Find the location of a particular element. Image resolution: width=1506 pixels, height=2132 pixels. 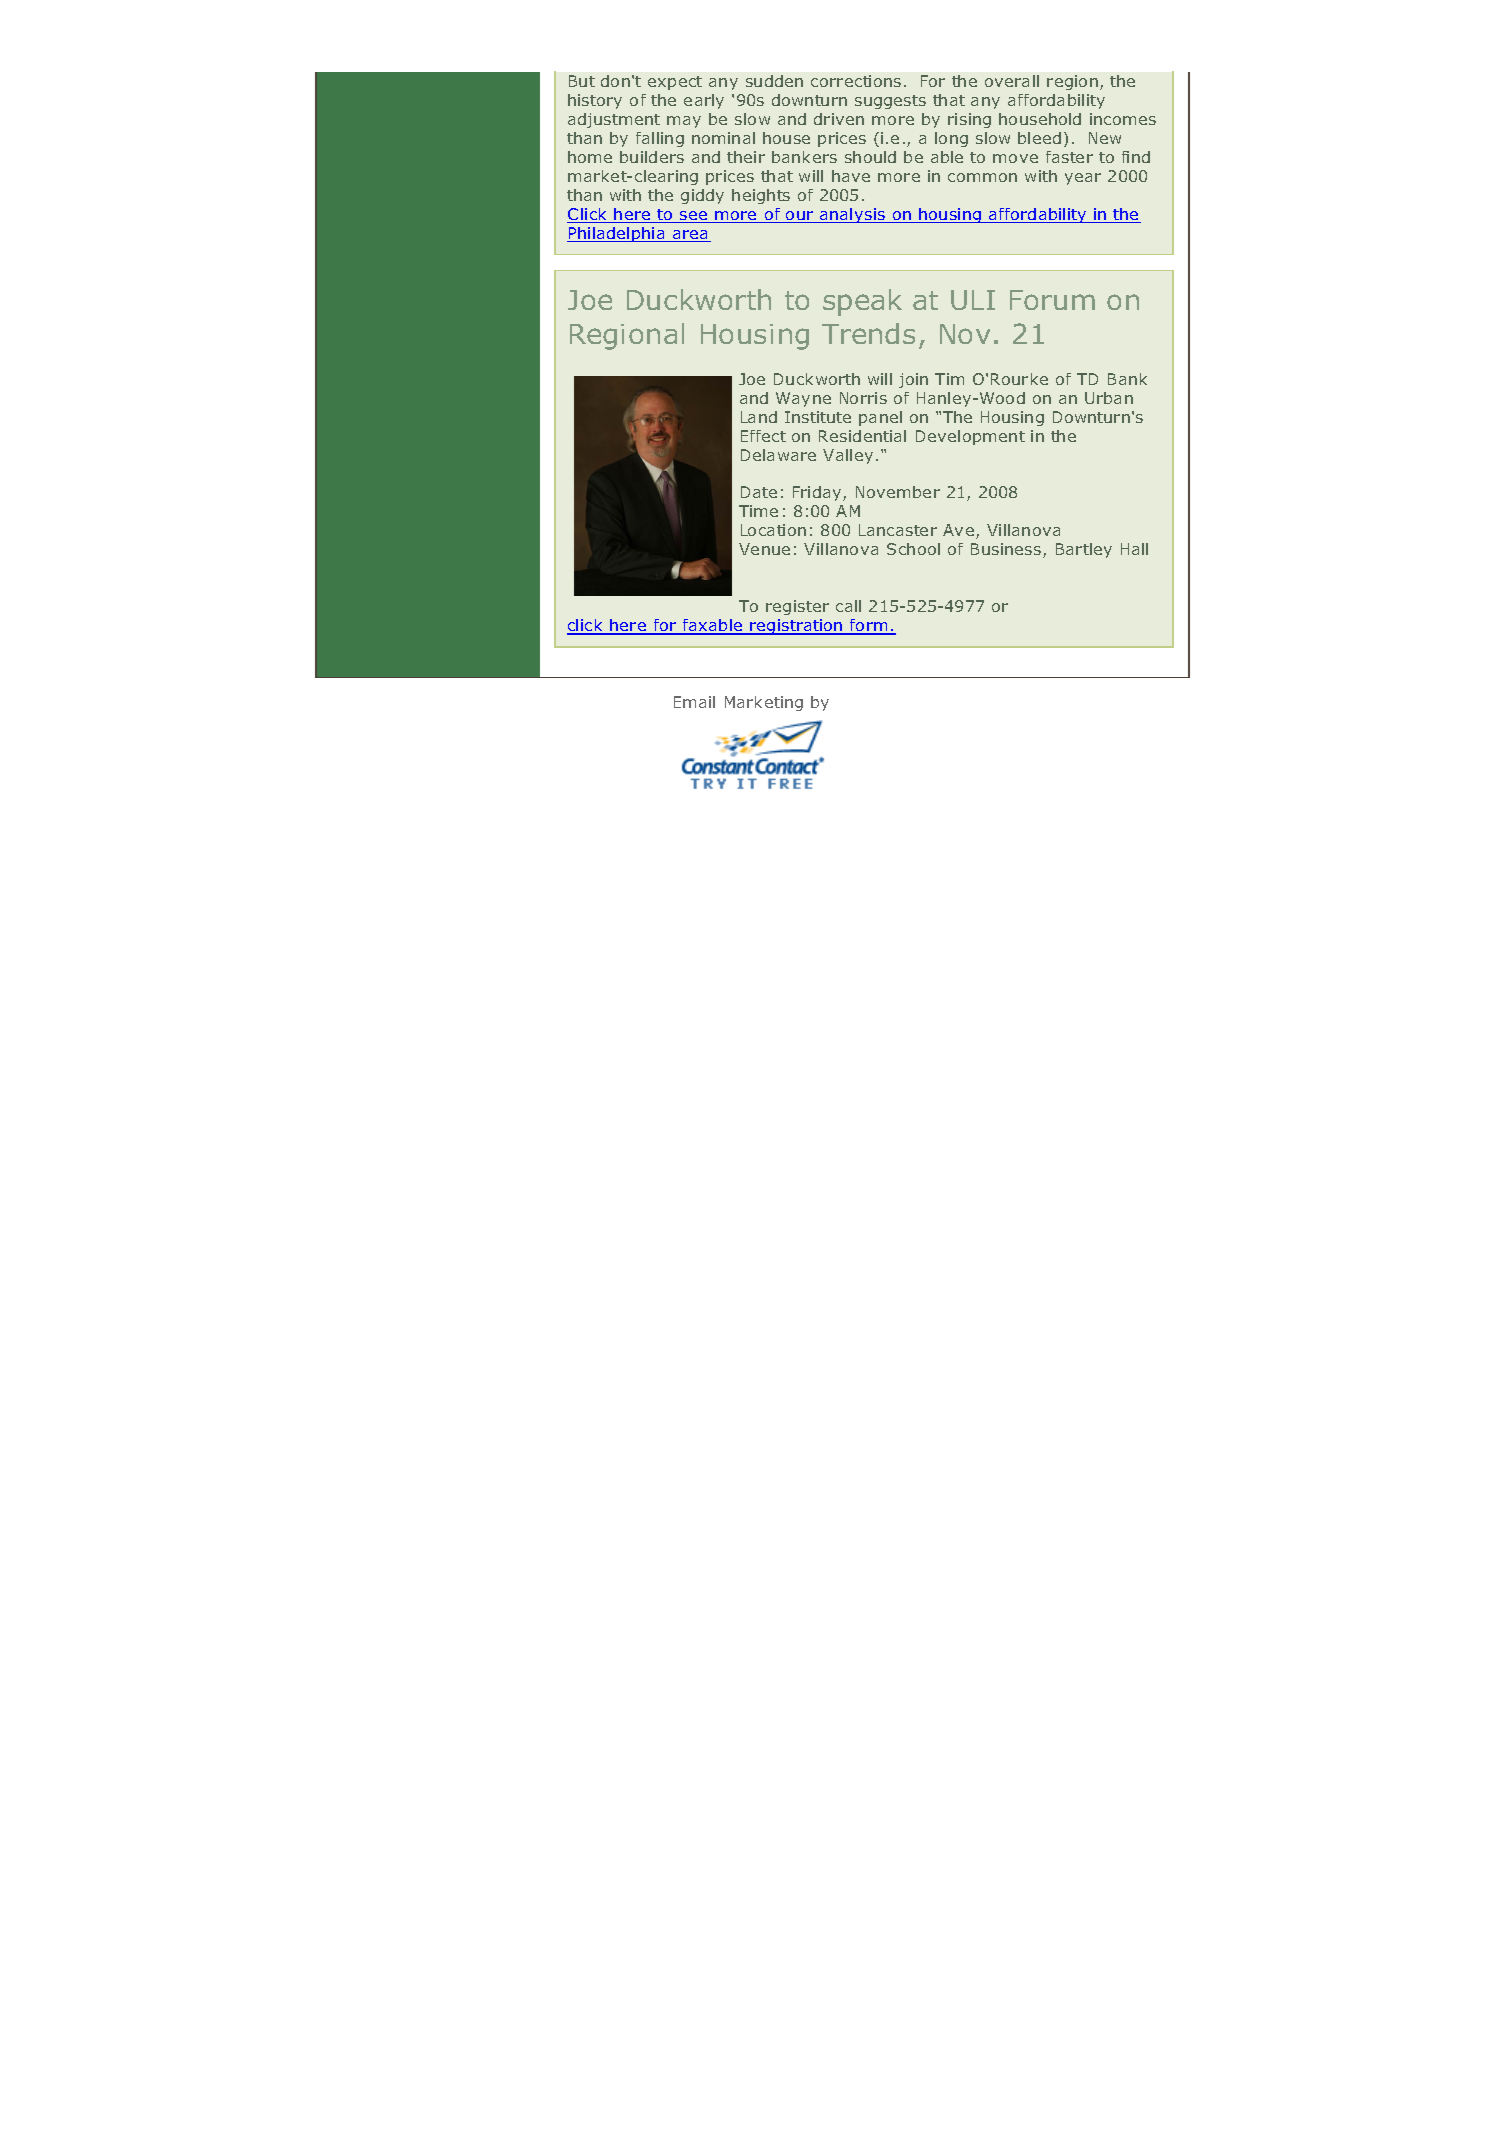

expect is located at coordinates (675, 83).
